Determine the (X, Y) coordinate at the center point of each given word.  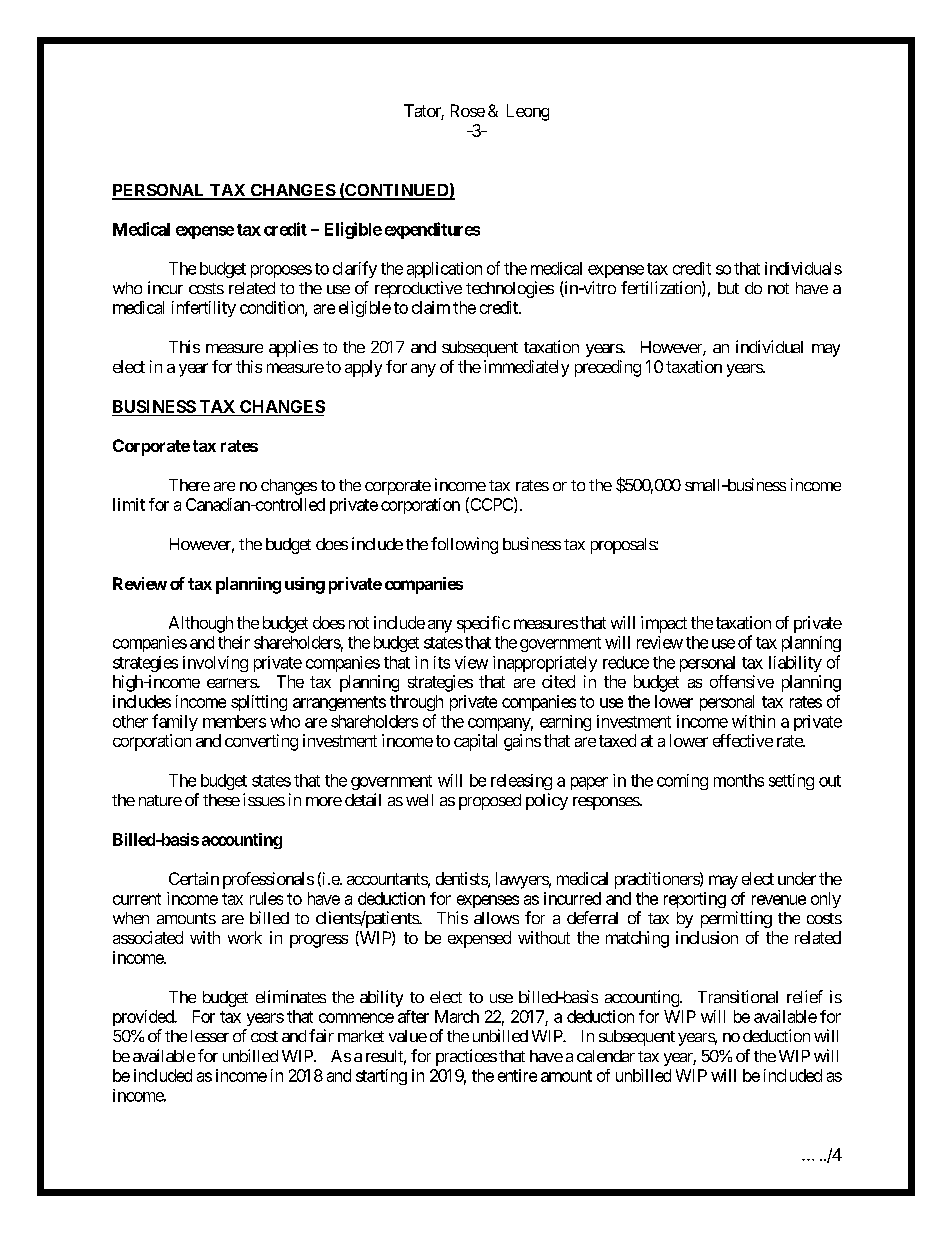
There (189, 485)
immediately (526, 368)
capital (475, 742)
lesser (210, 1036)
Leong (528, 112)
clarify (355, 269)
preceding (608, 368)
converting (261, 742)
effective (743, 740)
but (728, 288)
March (457, 1016)
